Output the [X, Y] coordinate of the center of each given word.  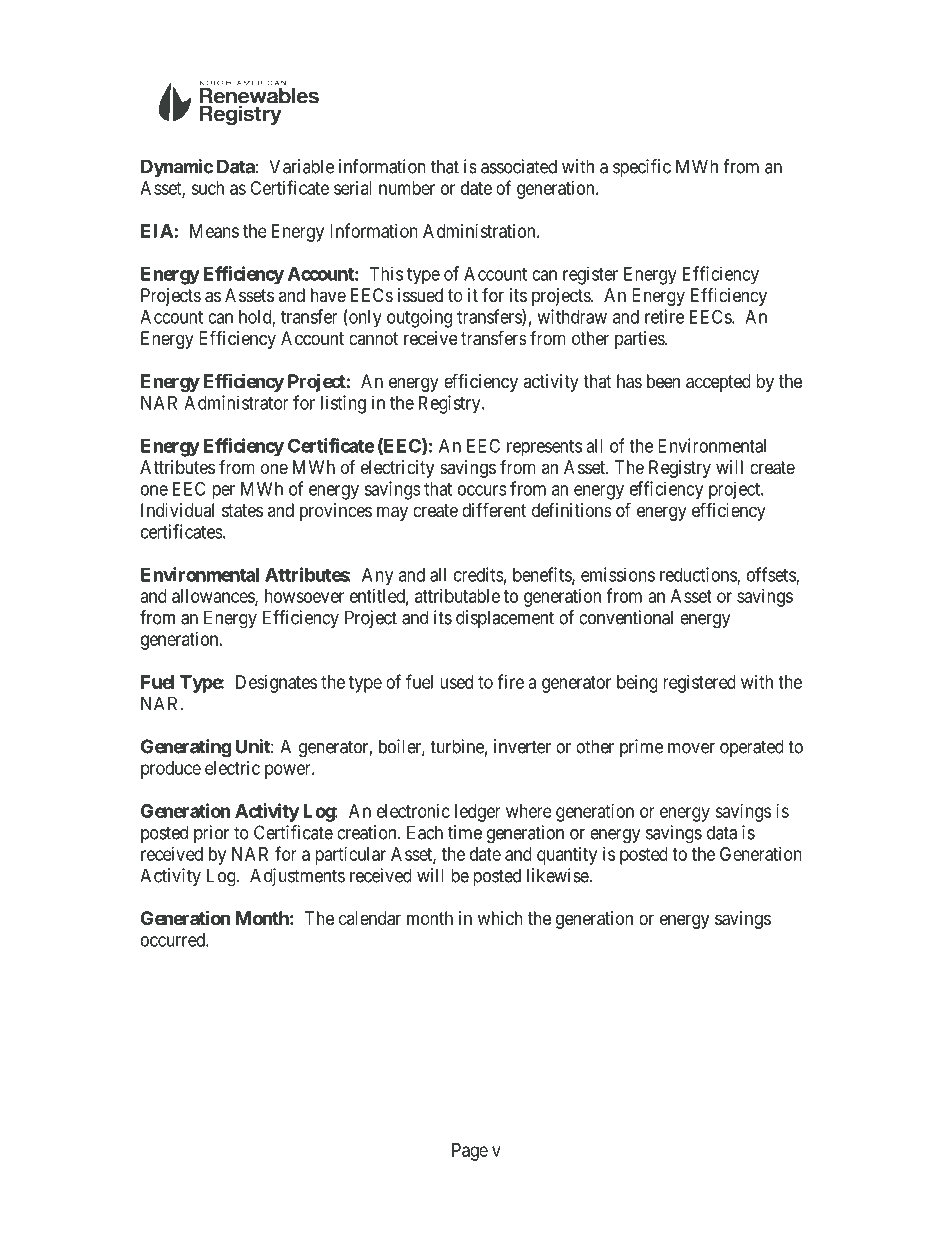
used [456, 682]
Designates [276, 684]
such [207, 188]
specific [642, 168]
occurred [174, 940]
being [637, 684]
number [407, 188]
